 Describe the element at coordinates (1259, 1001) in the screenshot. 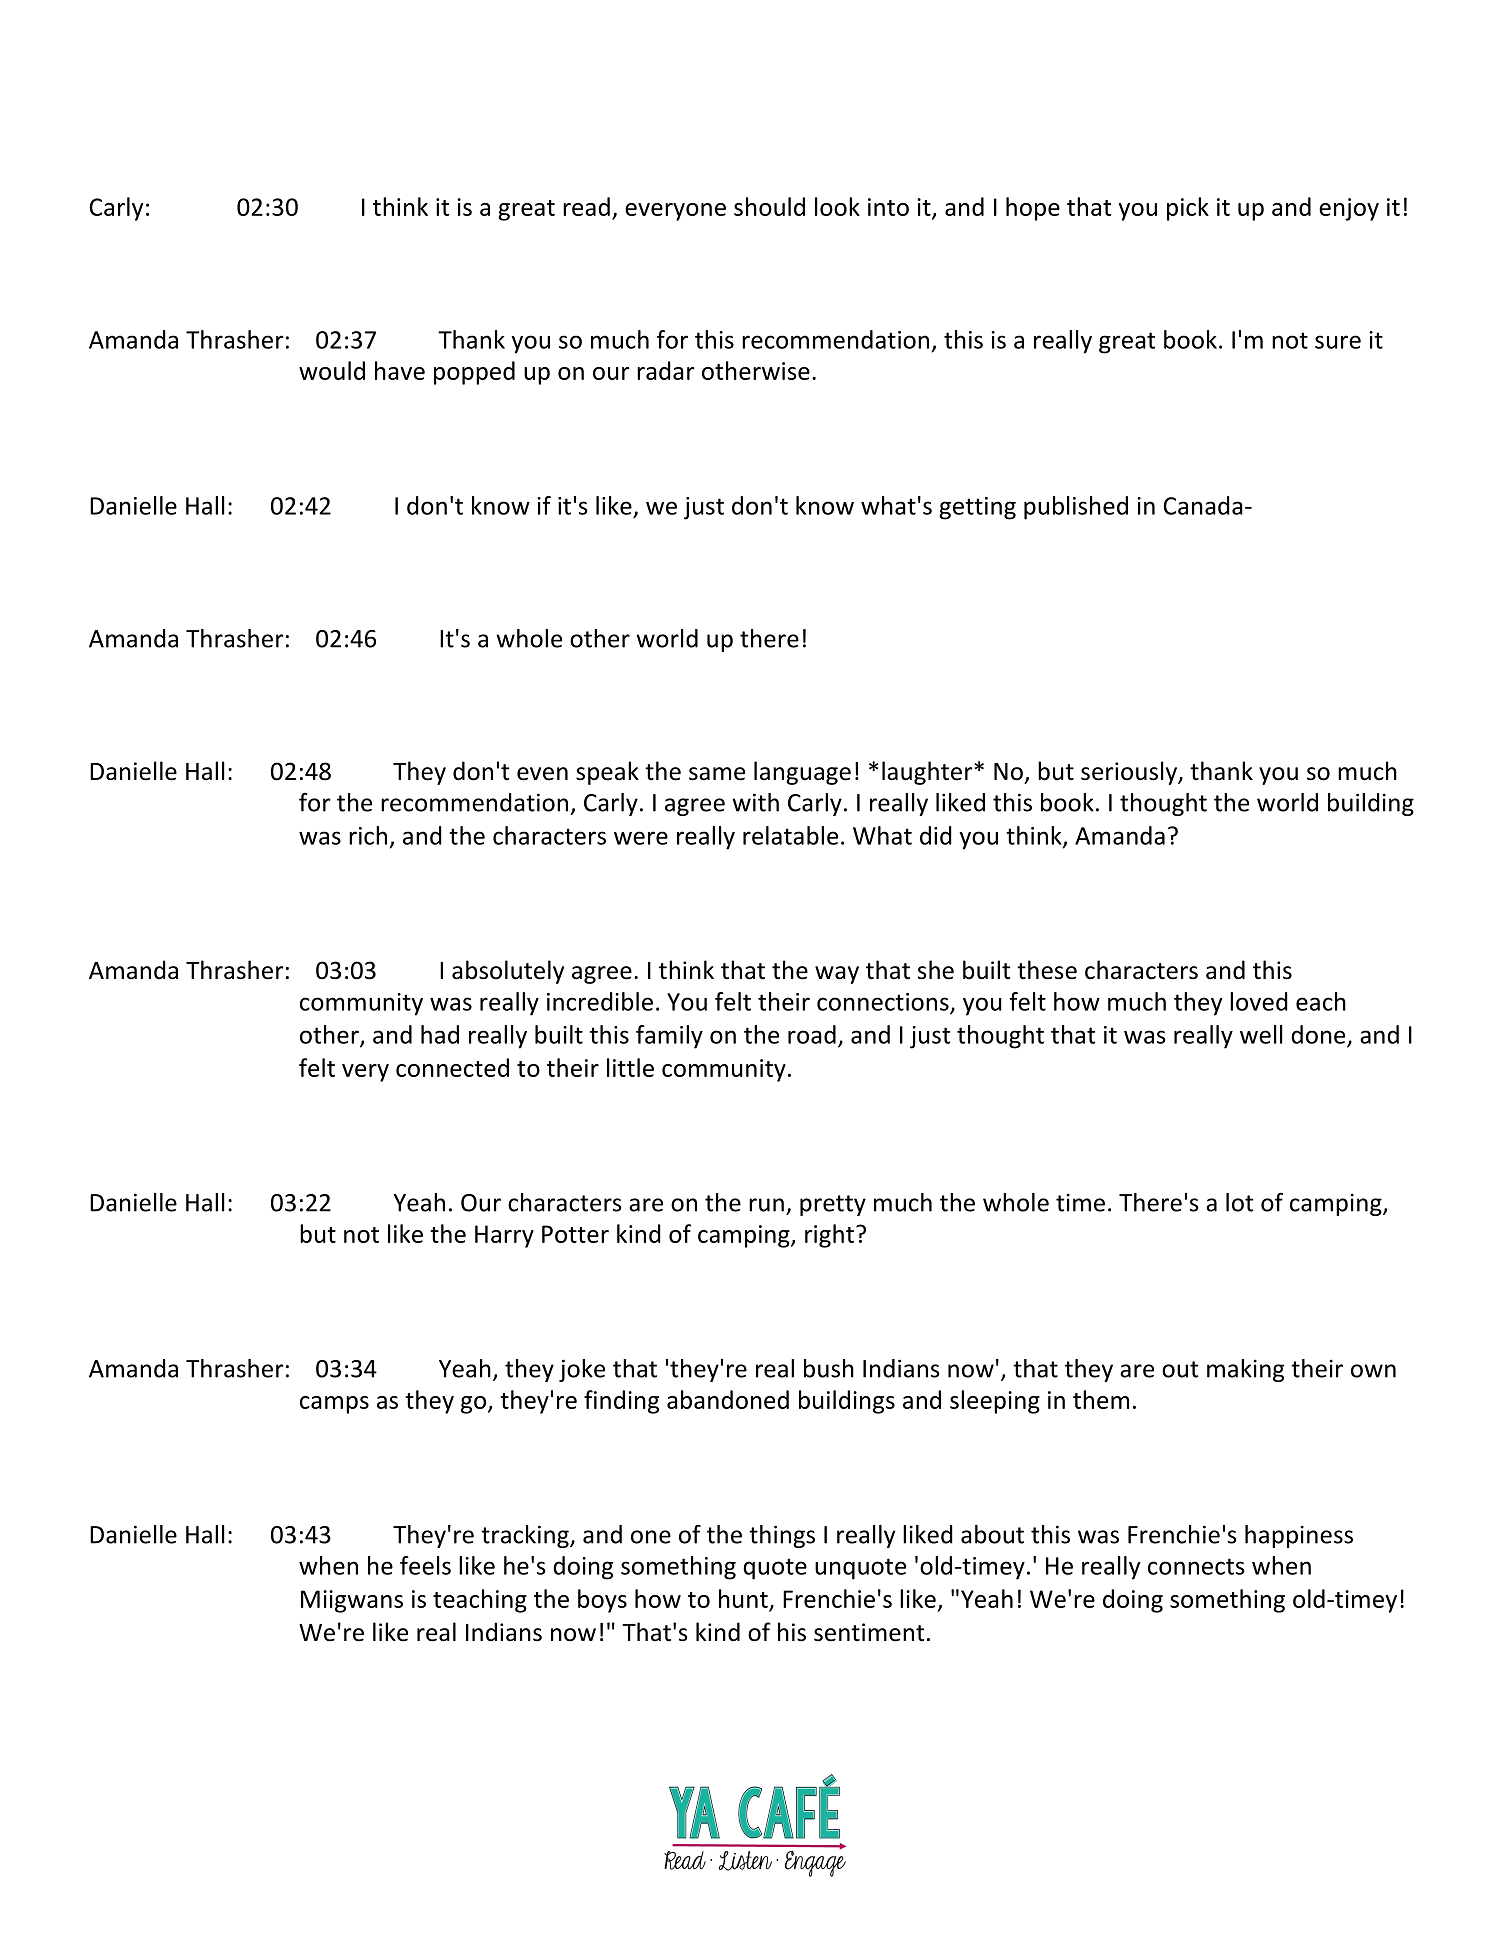

I see `loved` at that location.
